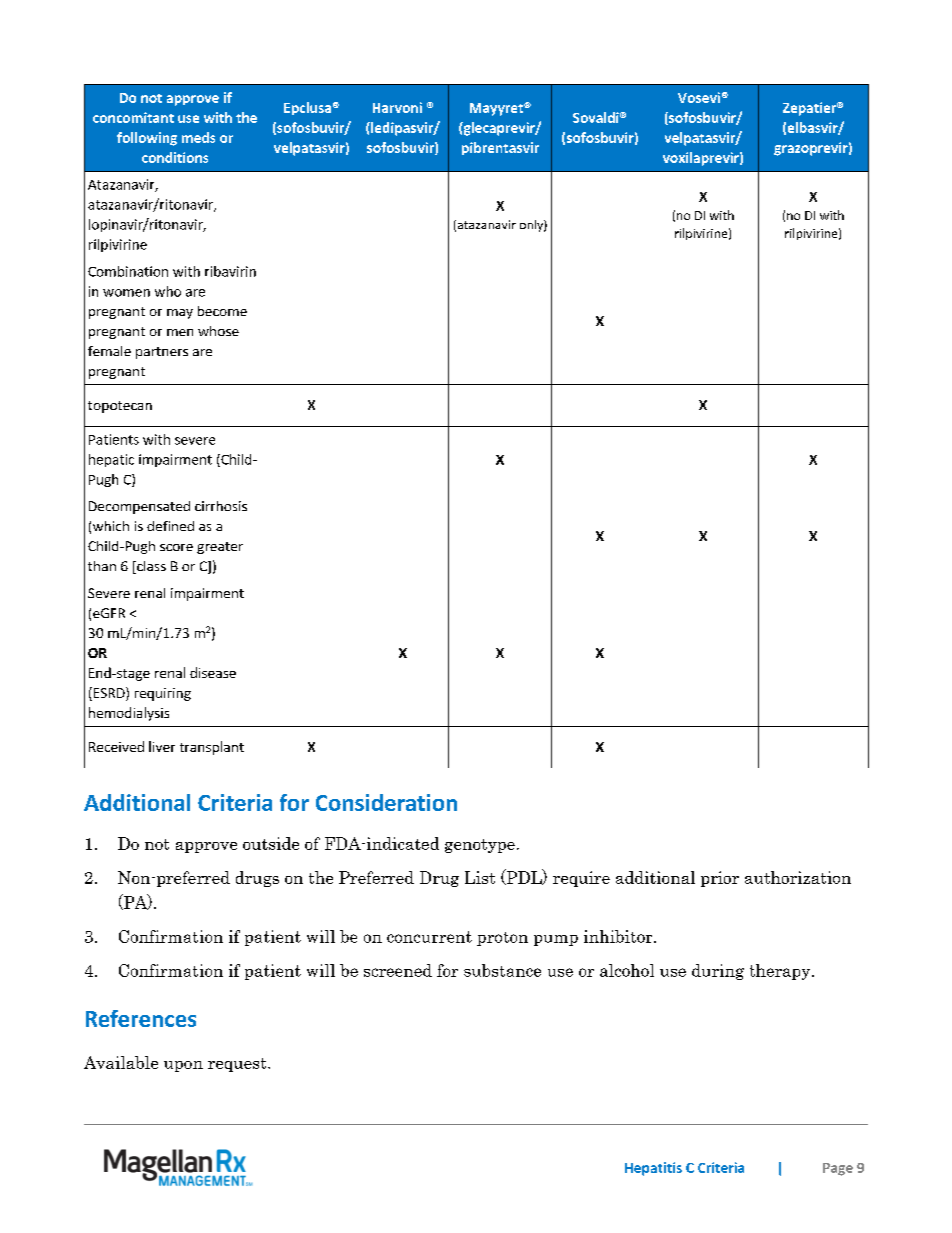 The image size is (952, 1233). What do you see at coordinates (175, 157) in the page?
I see `conditions` at bounding box center [175, 157].
